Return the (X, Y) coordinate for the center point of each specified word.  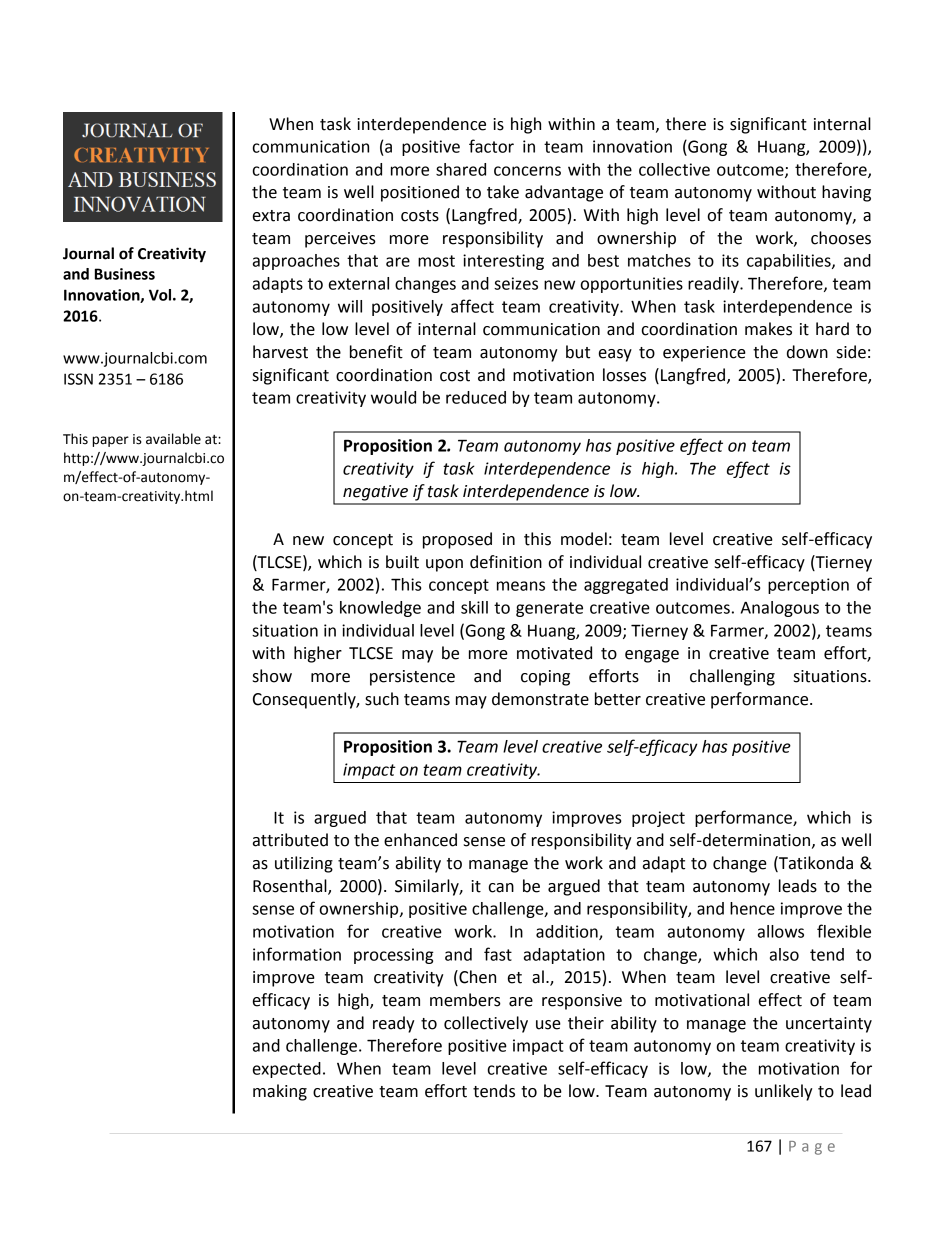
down (807, 352)
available (173, 439)
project (658, 819)
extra (271, 216)
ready (394, 1024)
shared (461, 169)
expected (287, 1070)
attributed (290, 840)
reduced (476, 397)
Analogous (780, 609)
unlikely (784, 1092)
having (846, 193)
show (272, 676)
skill (474, 607)
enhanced (420, 840)
